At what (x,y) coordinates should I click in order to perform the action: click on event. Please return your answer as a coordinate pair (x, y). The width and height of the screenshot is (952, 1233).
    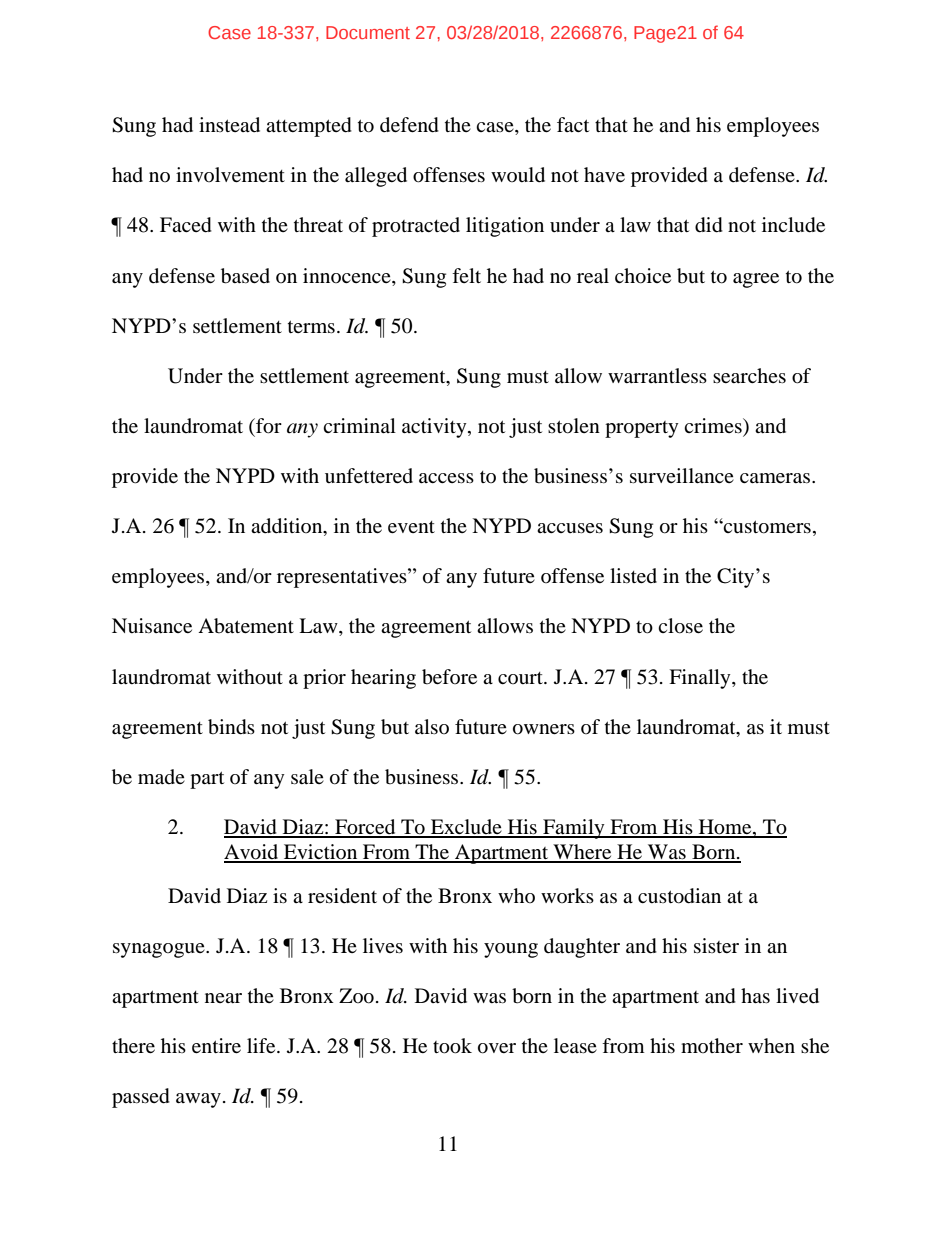
    Looking at the image, I should click on (411, 527).
